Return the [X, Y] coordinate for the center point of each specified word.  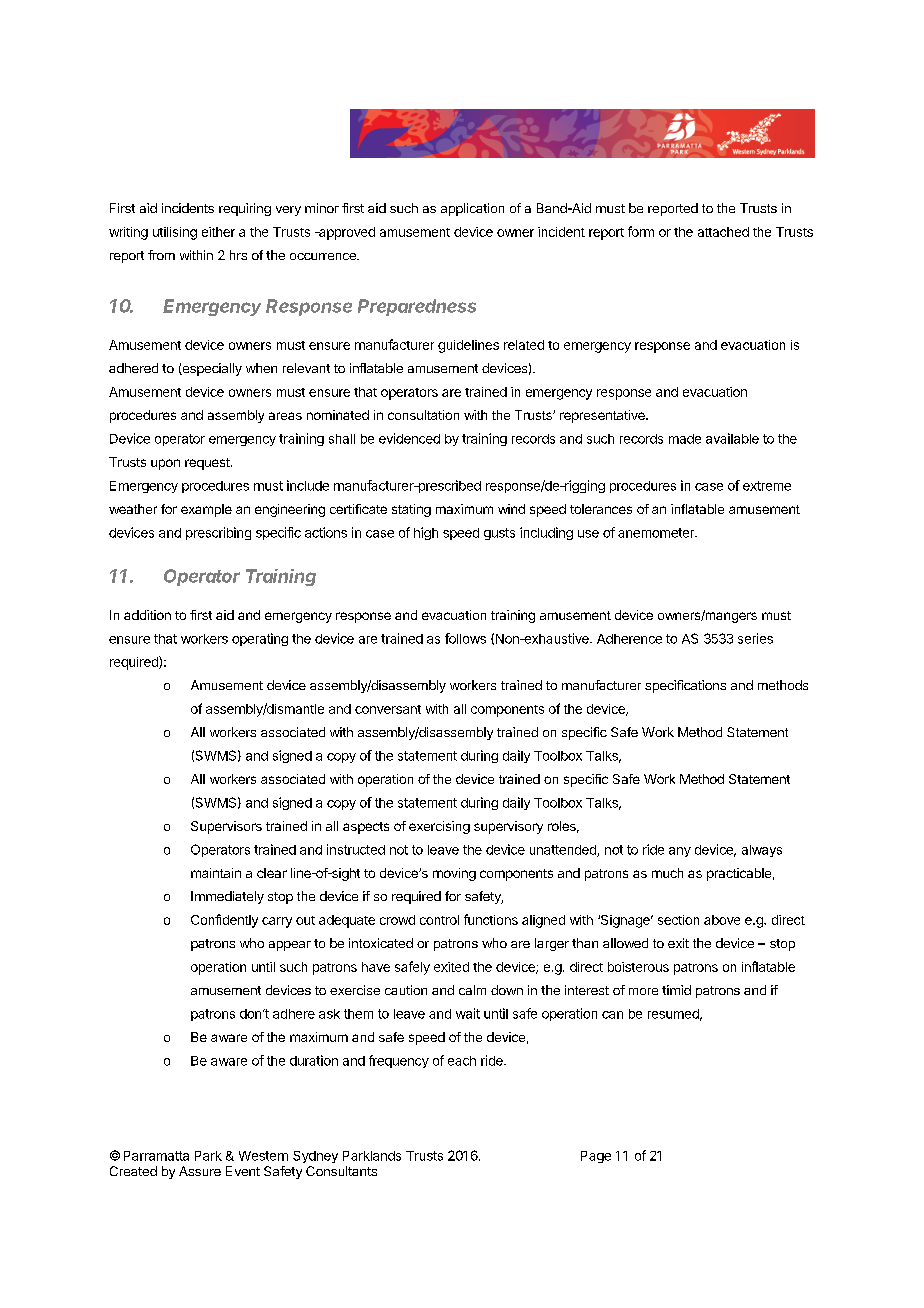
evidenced [409, 438]
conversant [388, 709]
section [678, 920]
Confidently [224, 921]
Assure [200, 1171]
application [472, 209]
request [208, 464]
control [439, 920]
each [462, 1061]
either [218, 232]
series [755, 638]
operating [260, 639]
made [685, 439]
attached [723, 232]
